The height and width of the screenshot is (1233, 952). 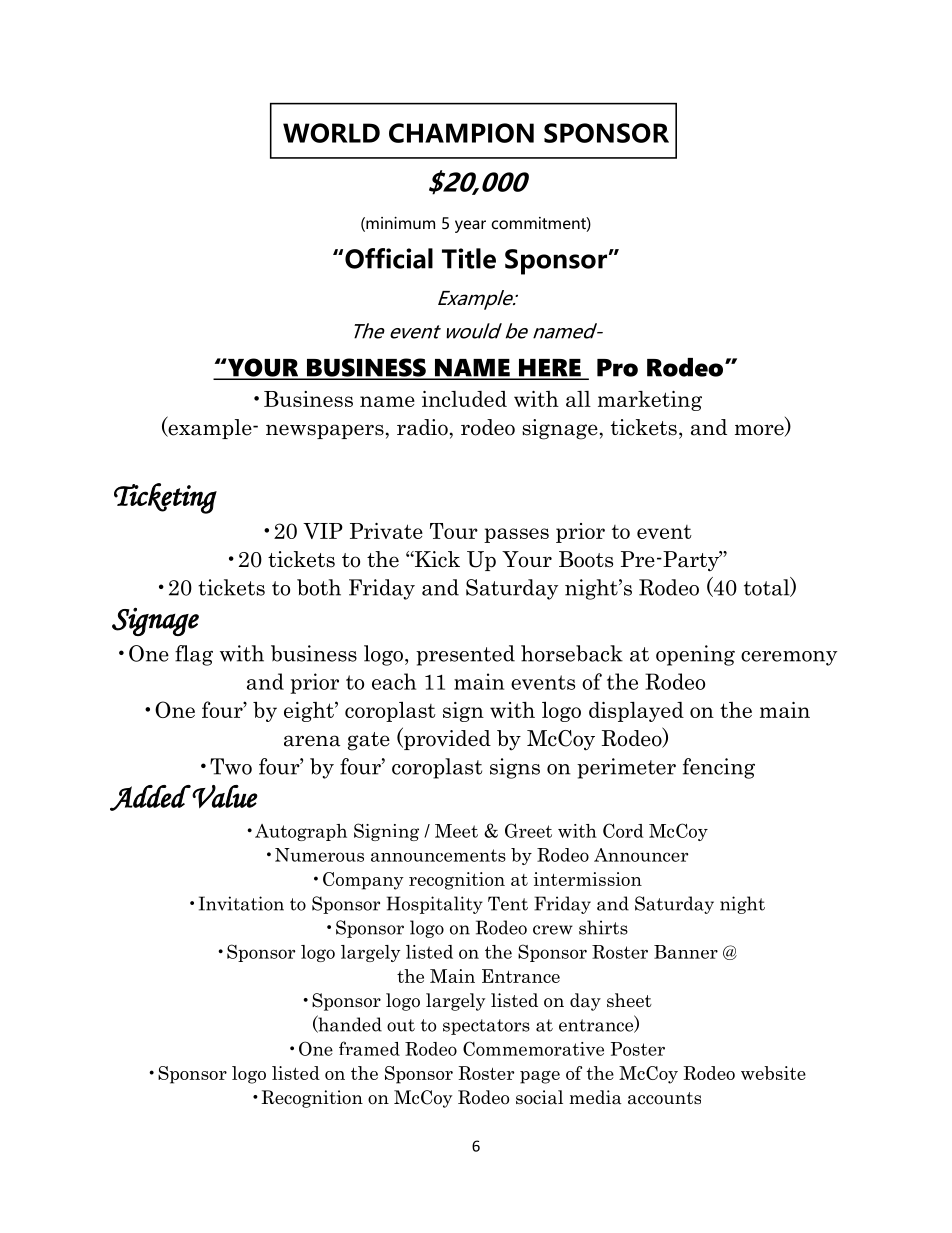 What do you see at coordinates (369, 1048) in the screenshot?
I see `framed` at bounding box center [369, 1048].
